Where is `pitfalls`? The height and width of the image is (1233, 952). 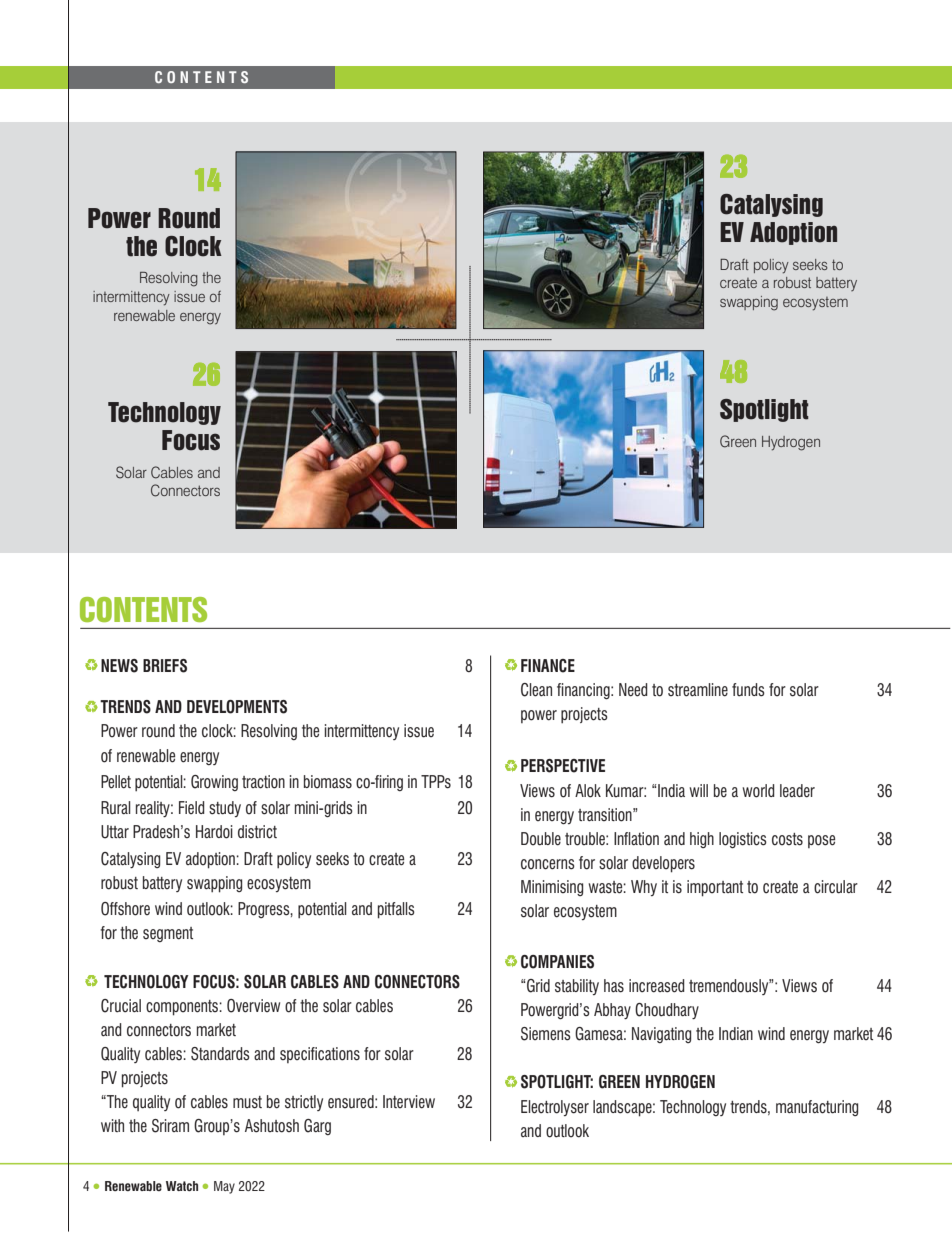
pitfalls is located at coordinates (396, 910).
